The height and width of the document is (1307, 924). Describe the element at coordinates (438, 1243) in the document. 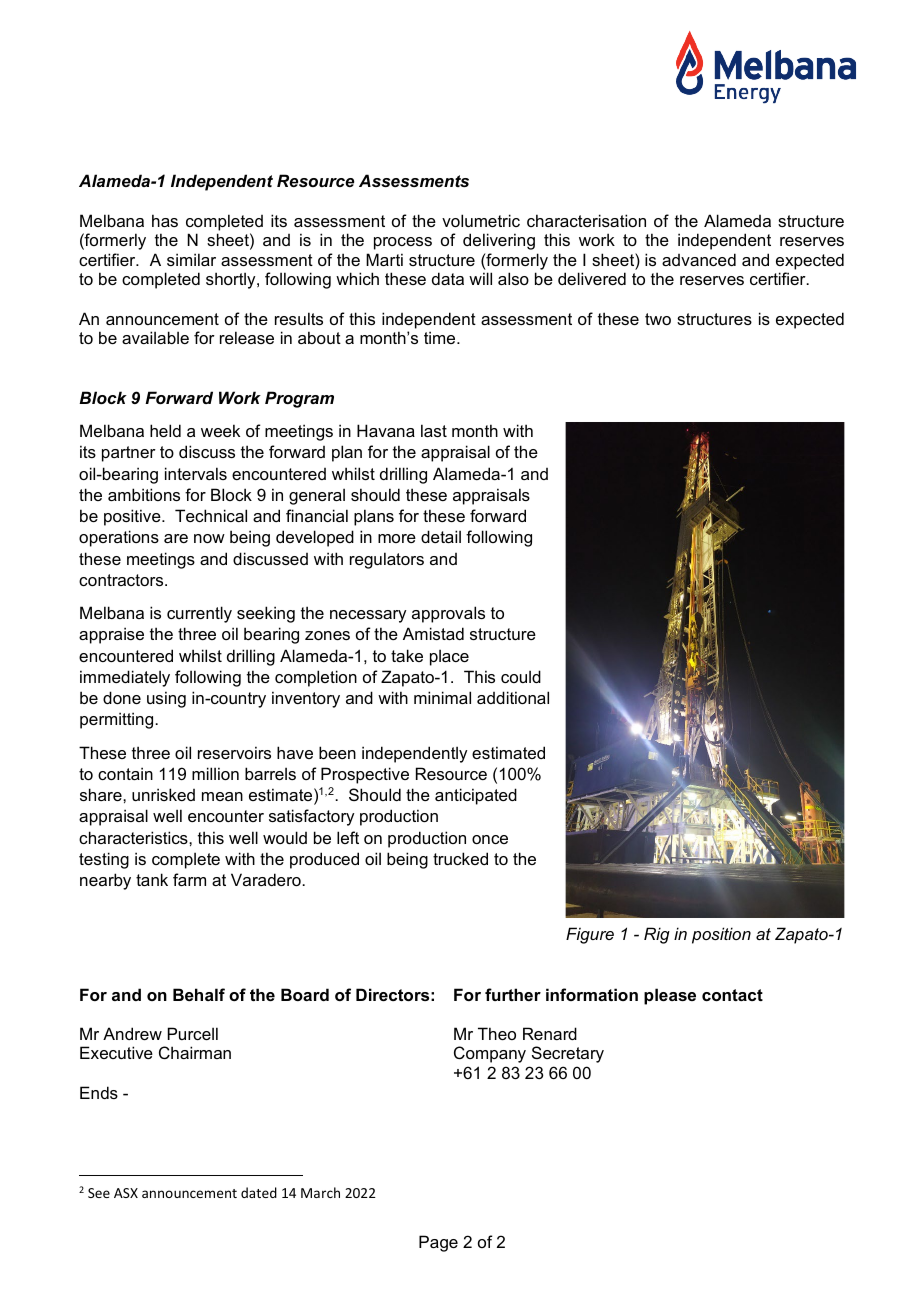

I see `Page` at that location.
